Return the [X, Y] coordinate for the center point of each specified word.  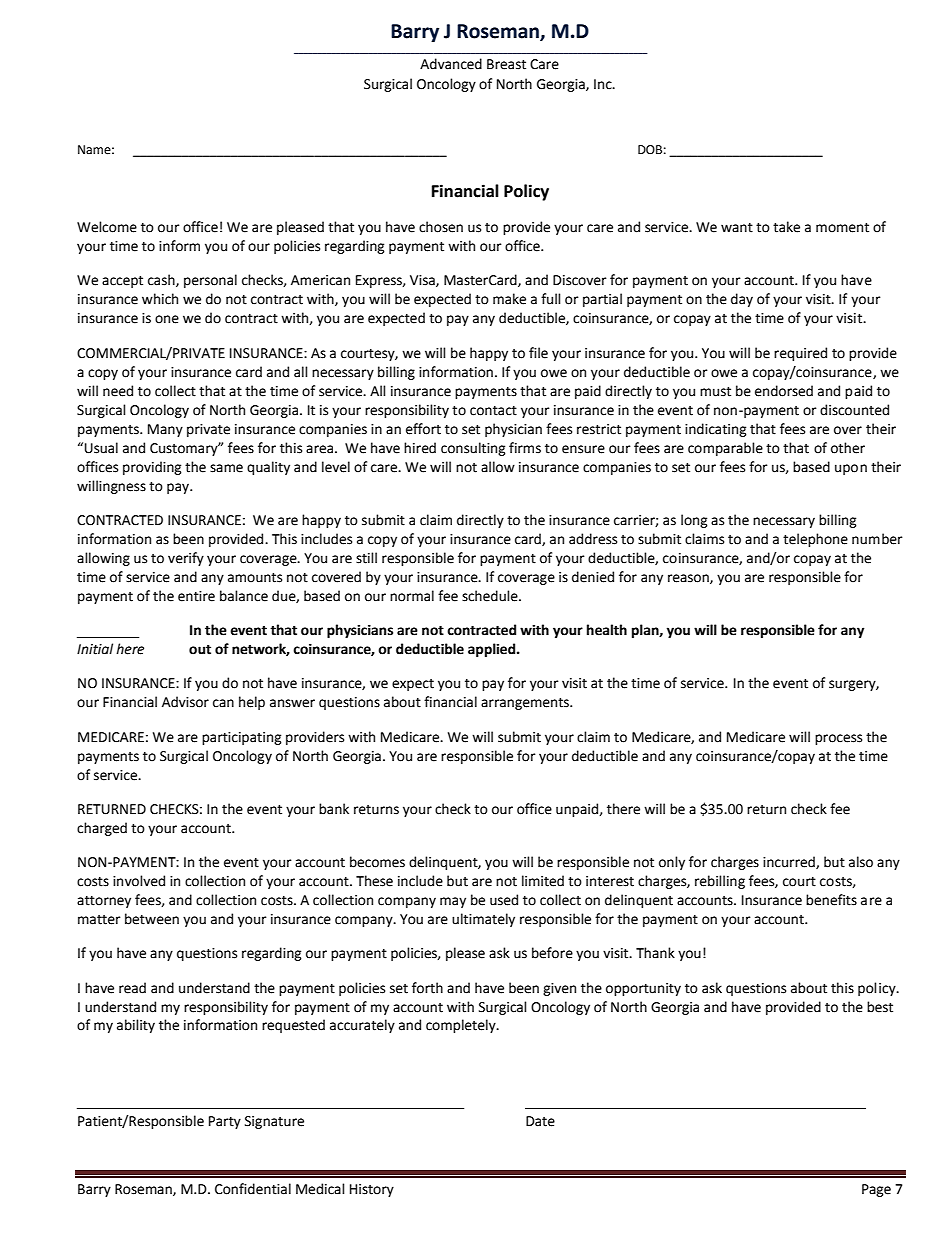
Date [540, 1121]
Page [876, 1190]
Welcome [107, 227]
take [786, 227]
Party [225, 1122]
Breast [506, 64]
